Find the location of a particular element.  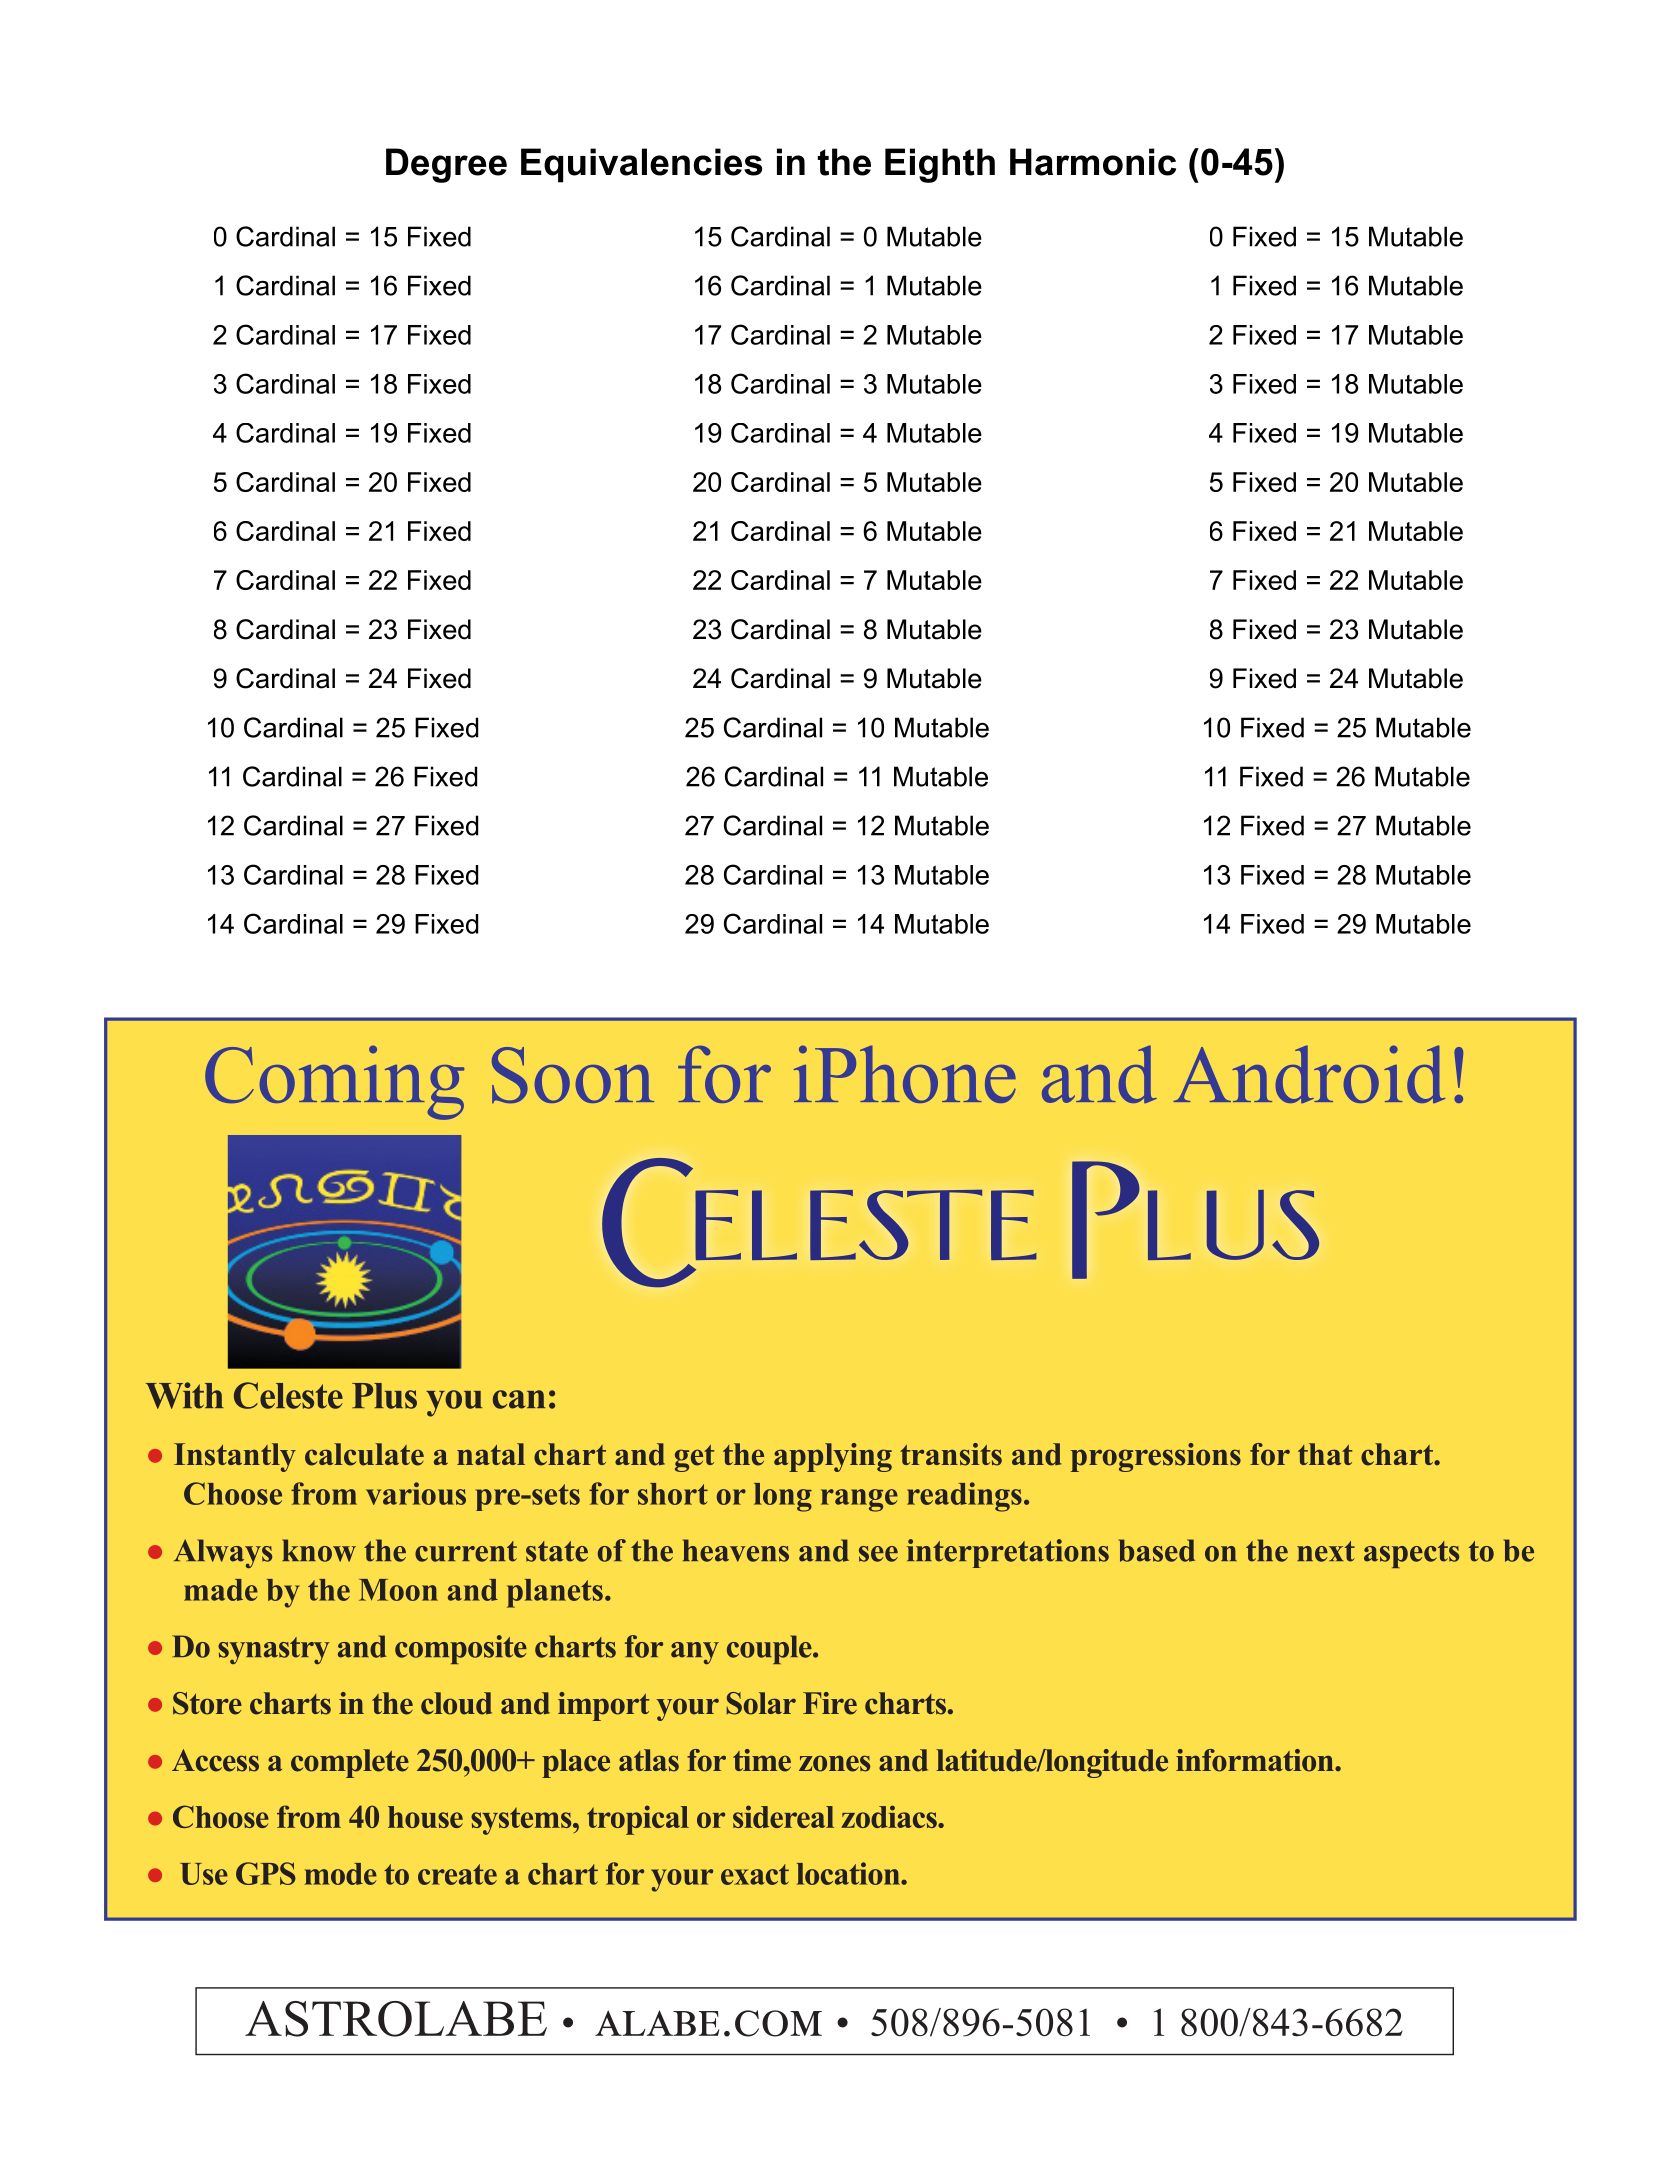

Coming is located at coordinates (334, 1082).
